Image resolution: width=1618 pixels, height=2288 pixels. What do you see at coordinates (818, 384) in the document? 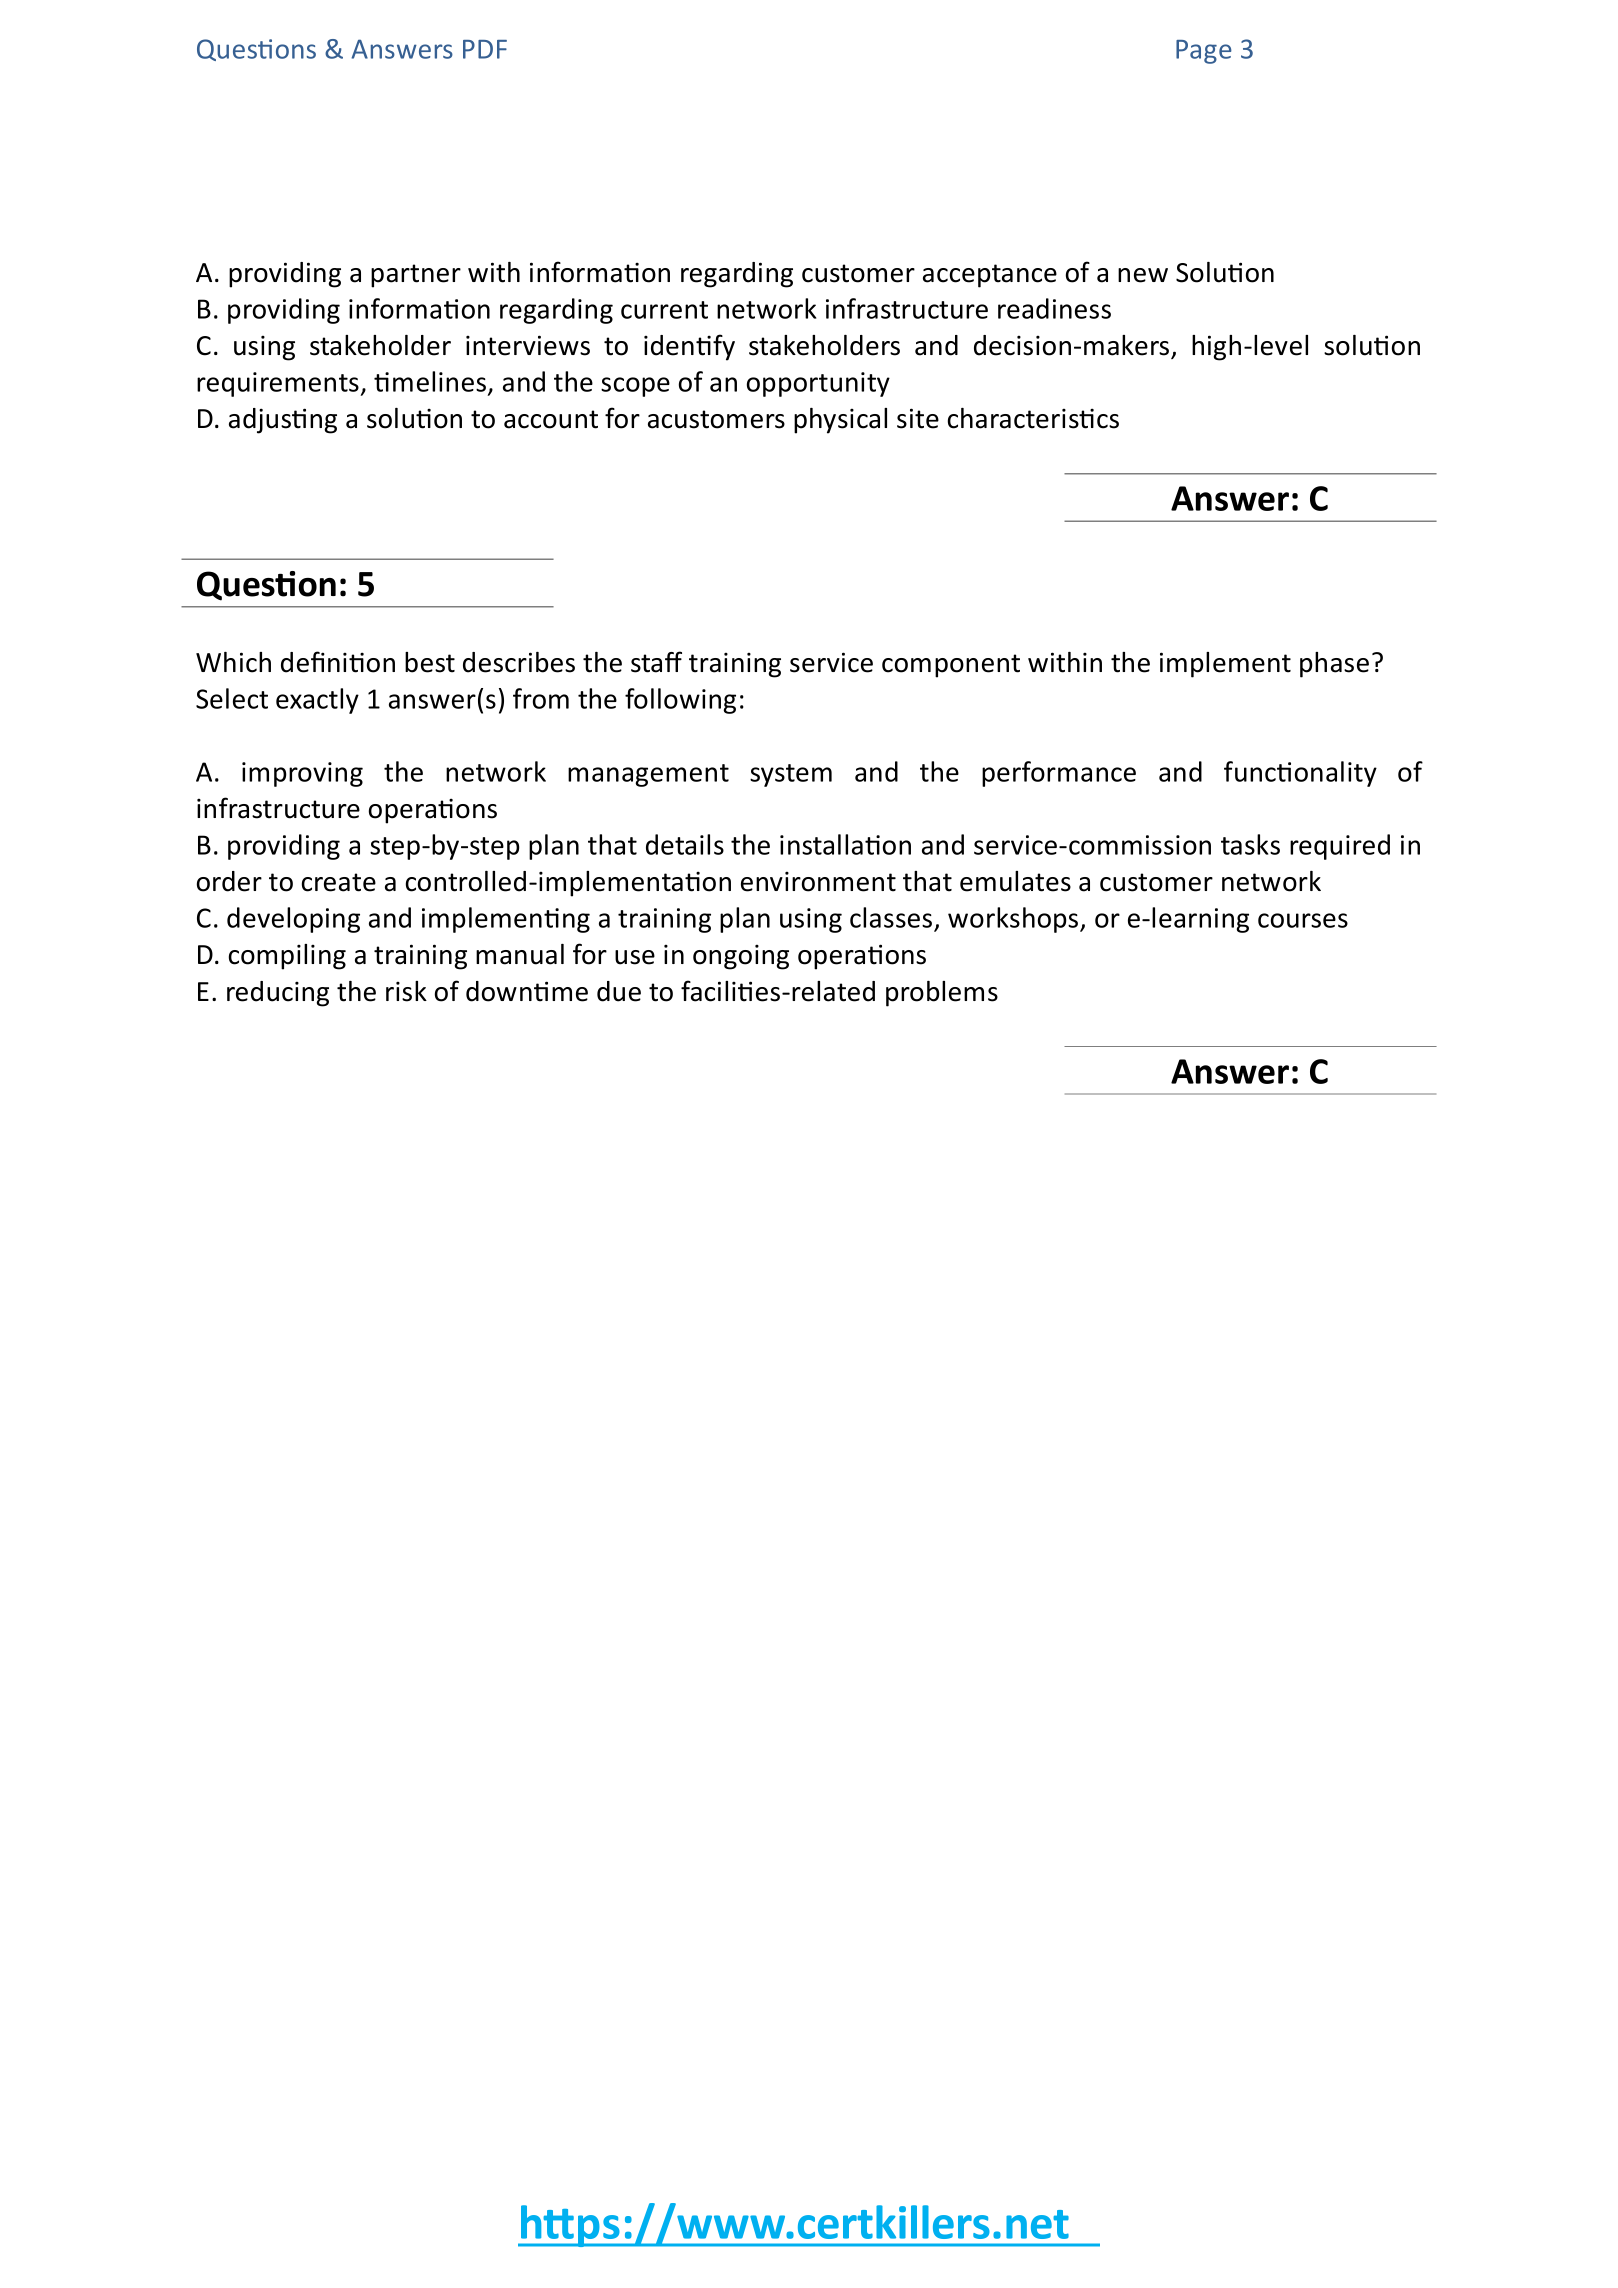
I see `opportunity` at bounding box center [818, 384].
